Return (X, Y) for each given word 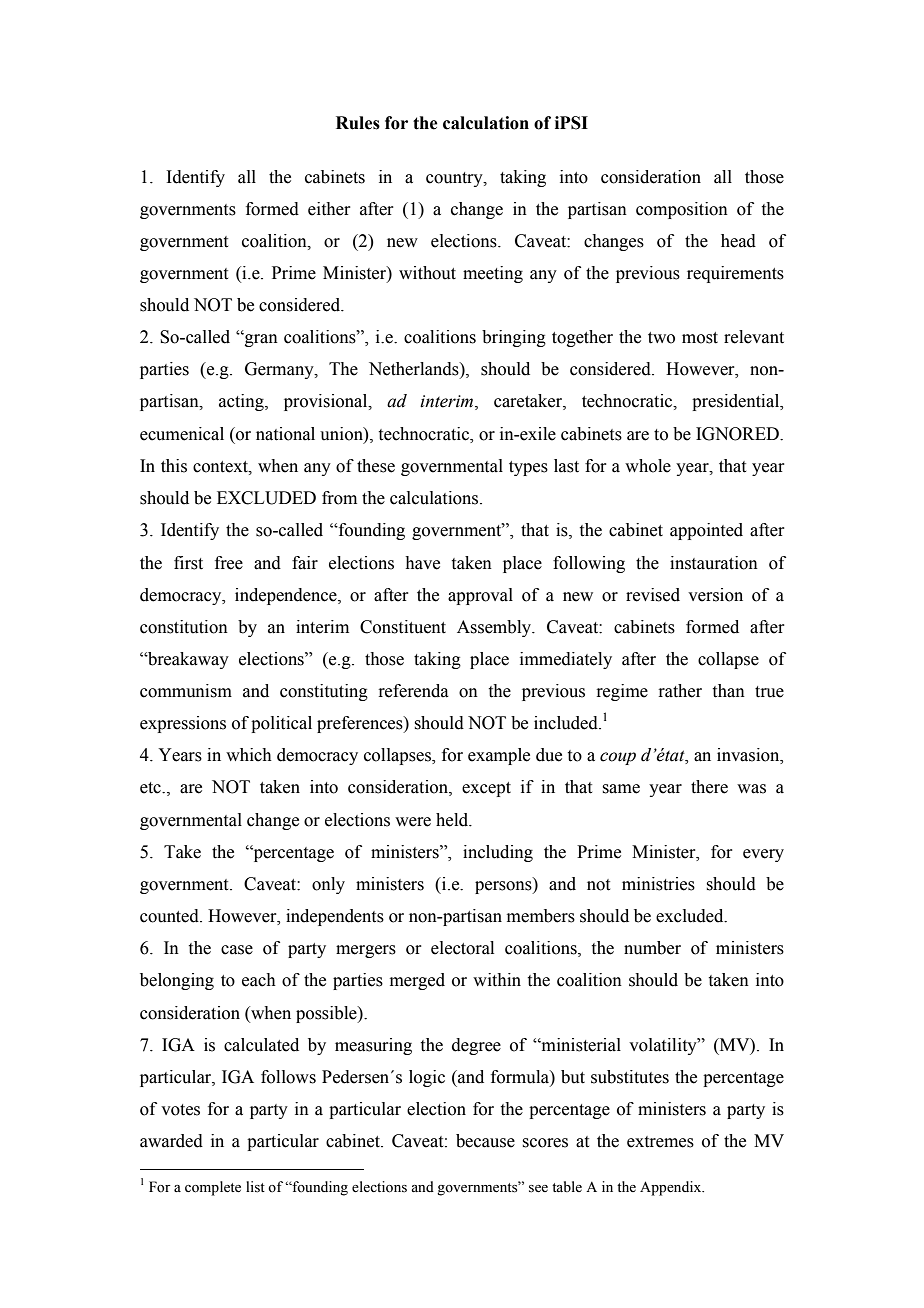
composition (682, 210)
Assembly (495, 628)
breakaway (187, 660)
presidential (737, 402)
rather (680, 691)
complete (213, 1188)
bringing (514, 338)
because (485, 1141)
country (455, 179)
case (237, 950)
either (329, 209)
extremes (660, 1142)
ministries (658, 884)
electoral (462, 948)
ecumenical (182, 434)
